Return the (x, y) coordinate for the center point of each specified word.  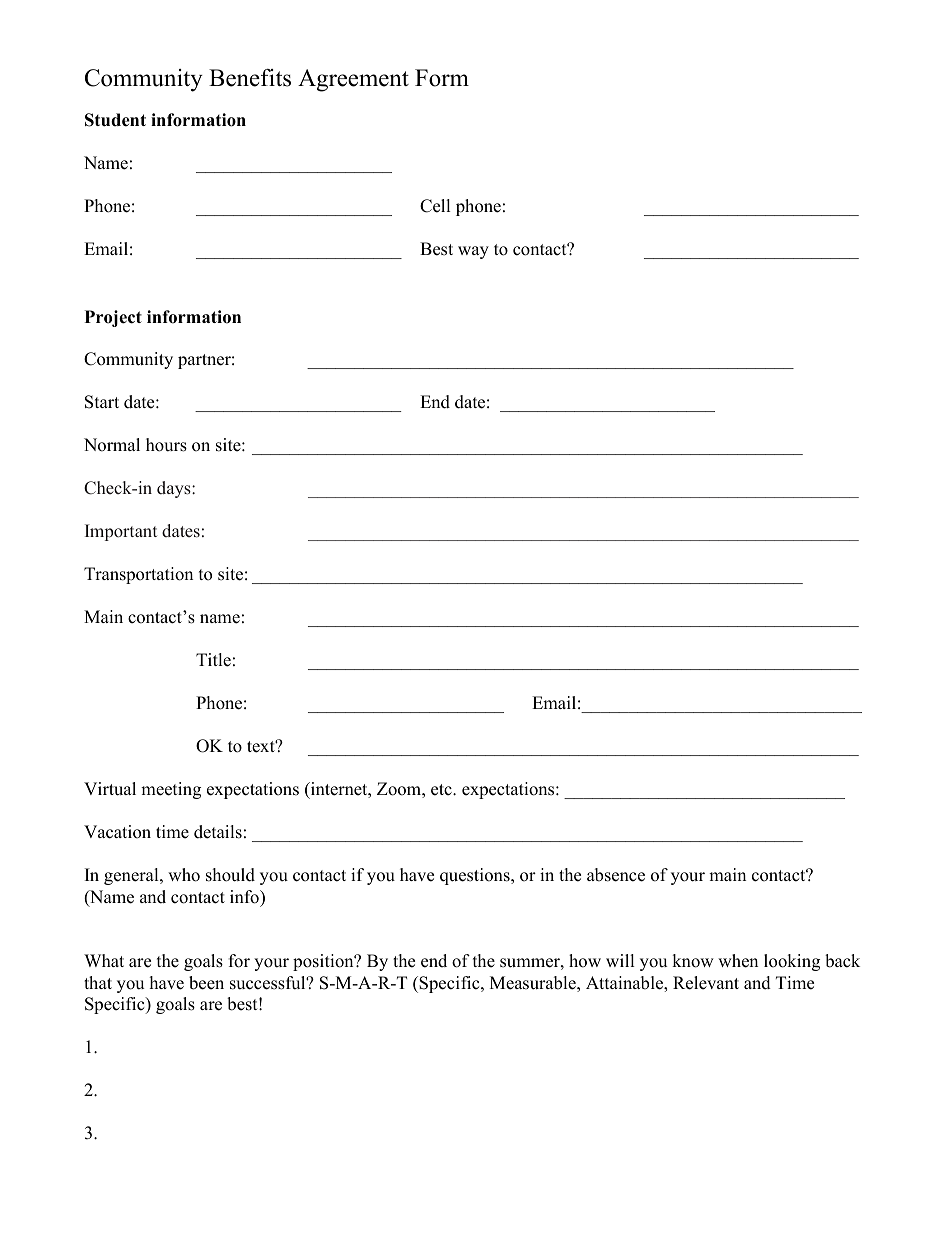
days (175, 489)
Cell (435, 206)
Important (121, 532)
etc (442, 790)
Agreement (353, 80)
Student (115, 120)
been (206, 983)
